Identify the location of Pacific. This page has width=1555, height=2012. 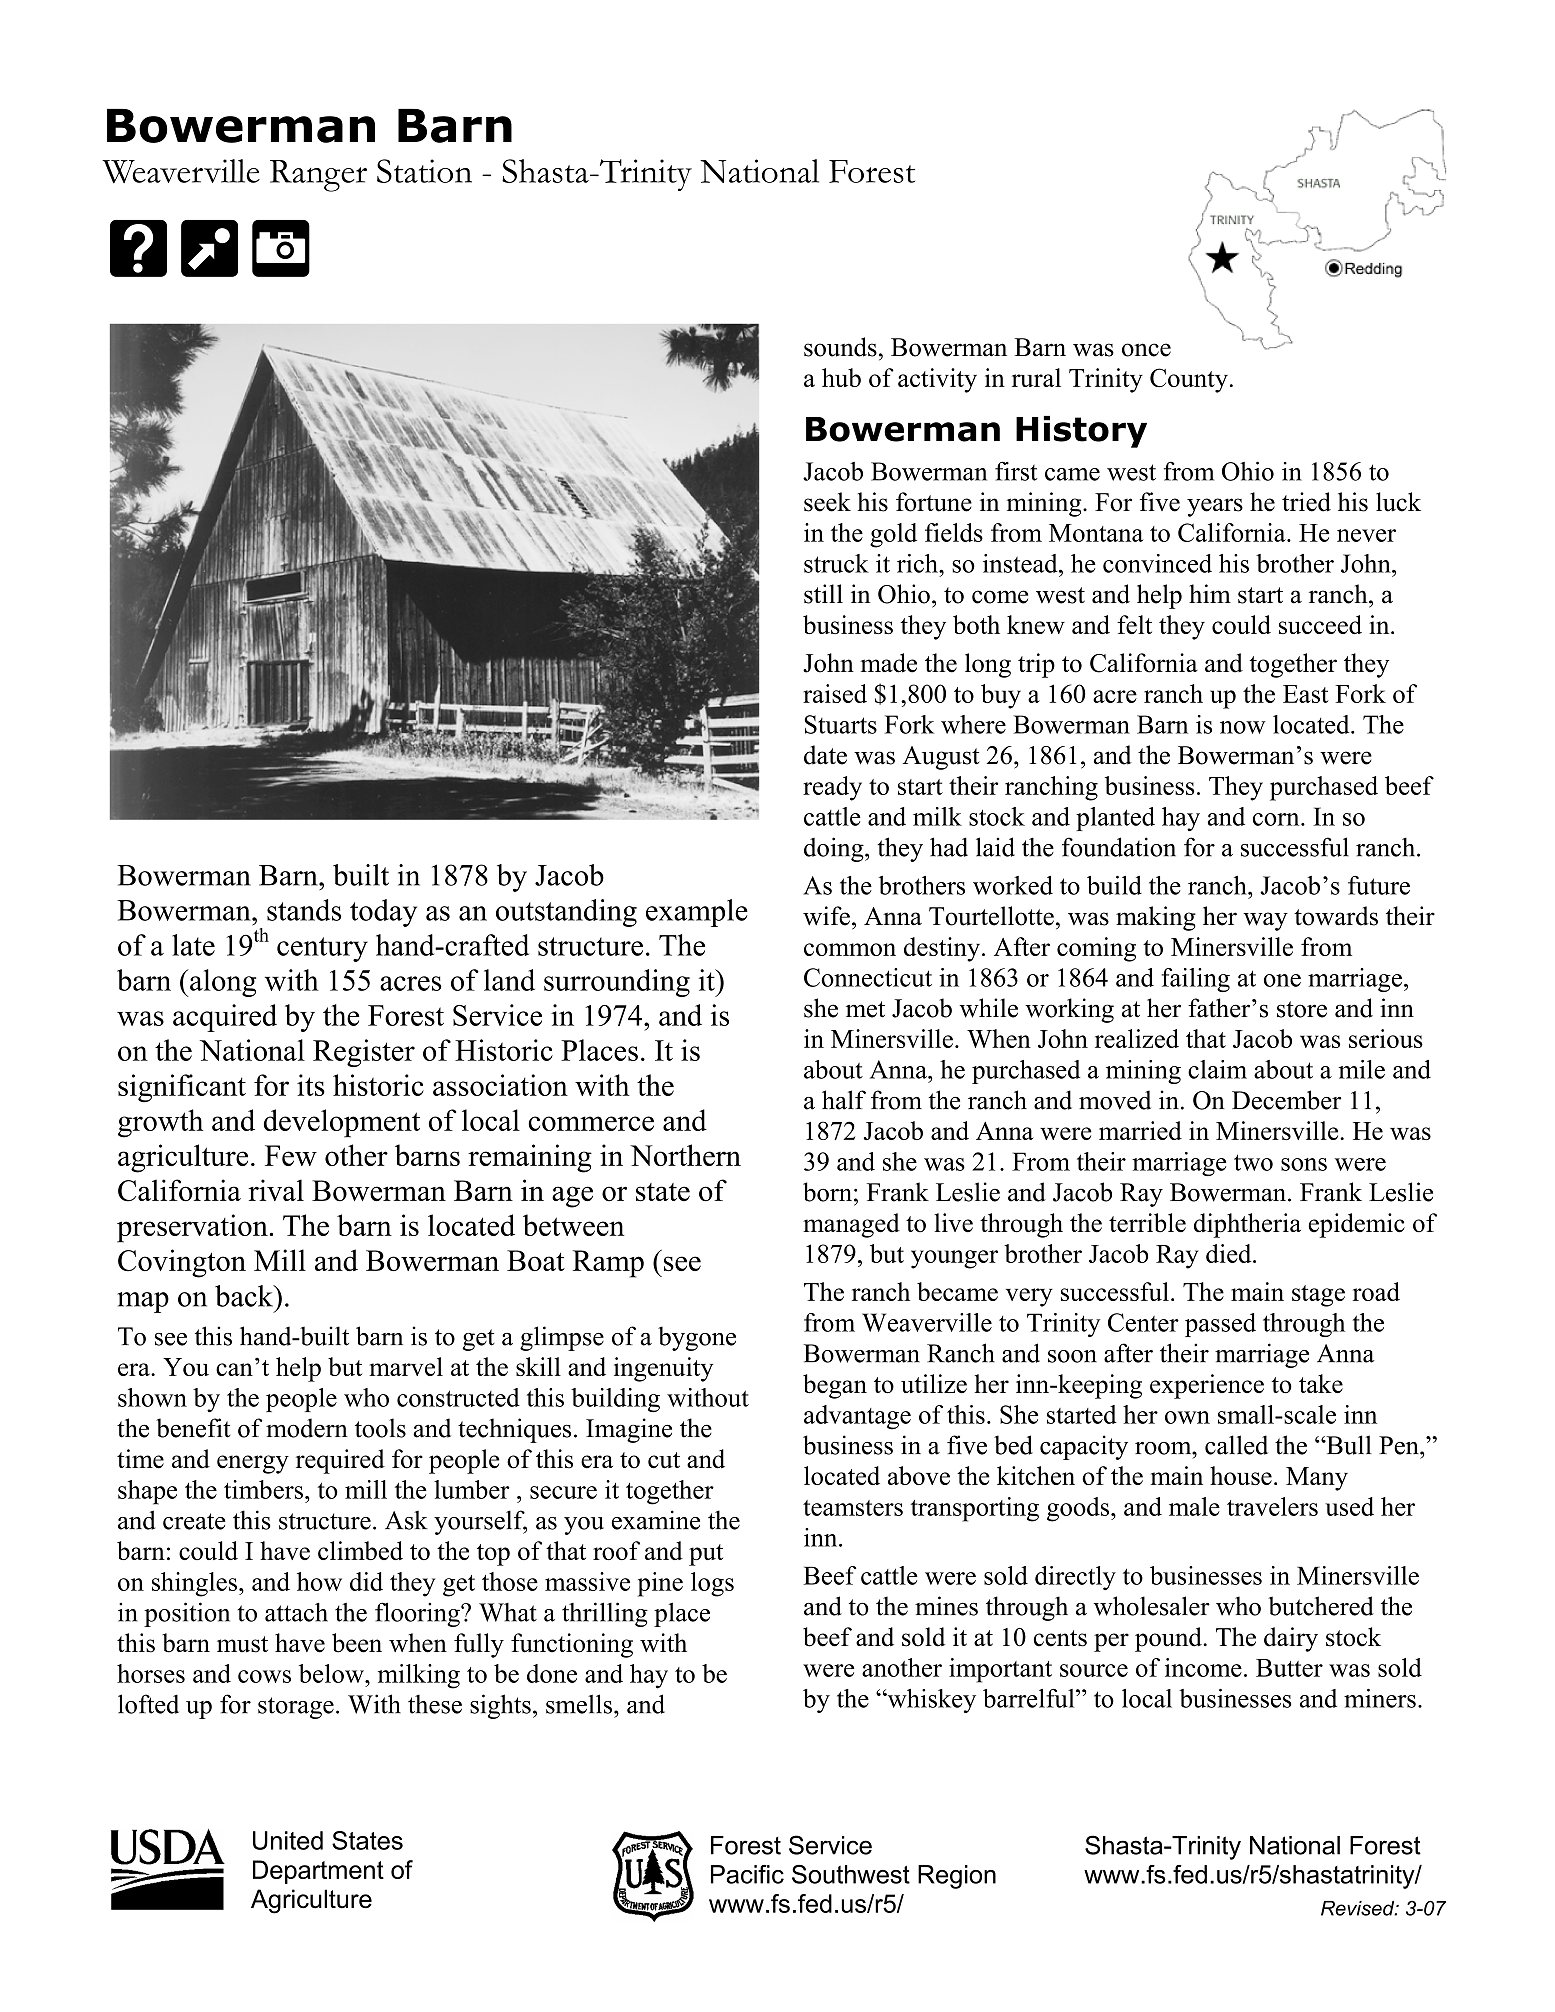
(747, 1874).
